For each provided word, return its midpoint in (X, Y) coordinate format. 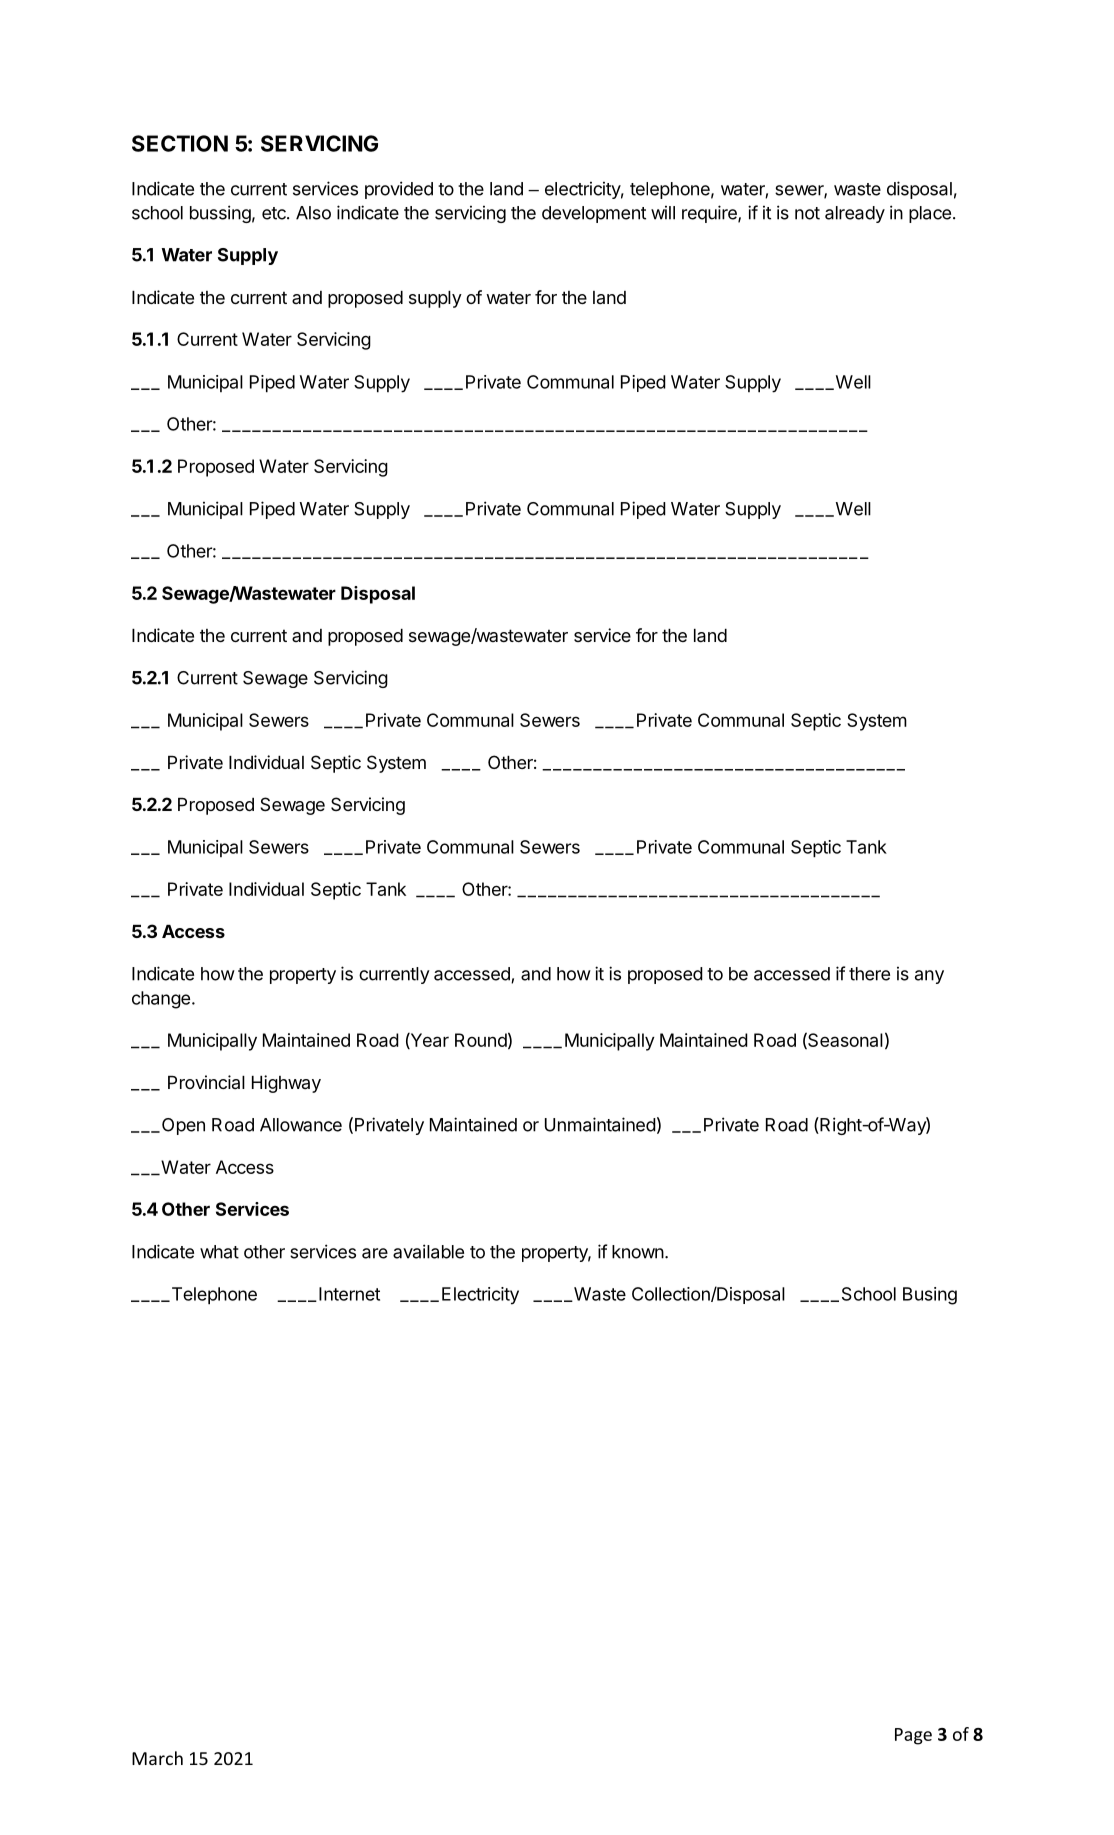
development (594, 214)
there (869, 974)
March (157, 1758)
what (219, 1252)
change (161, 1000)
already (855, 214)
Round (481, 1040)
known (638, 1252)
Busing (930, 1296)
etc (275, 213)
